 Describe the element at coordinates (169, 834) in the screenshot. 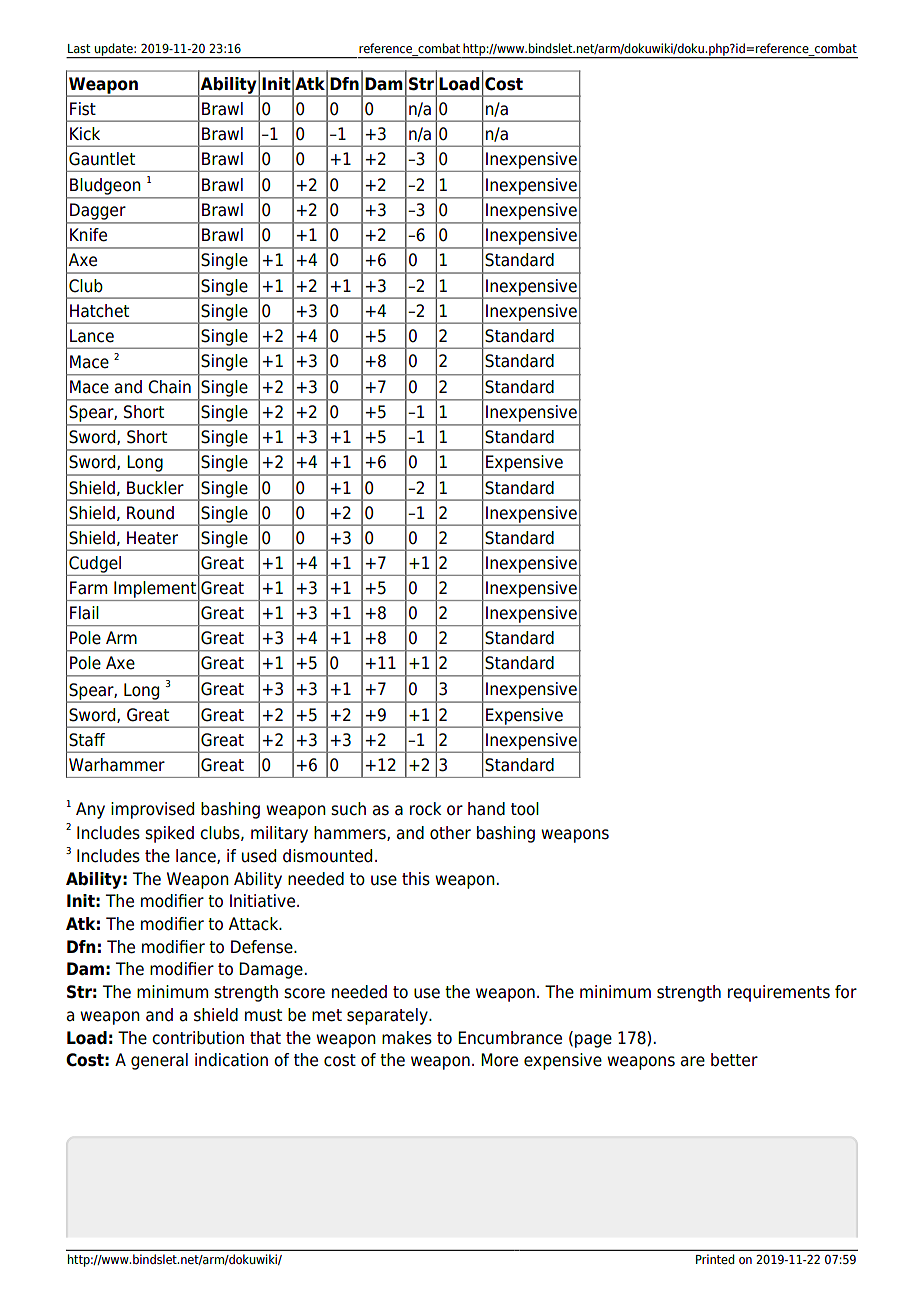

I see `spiked` at that location.
